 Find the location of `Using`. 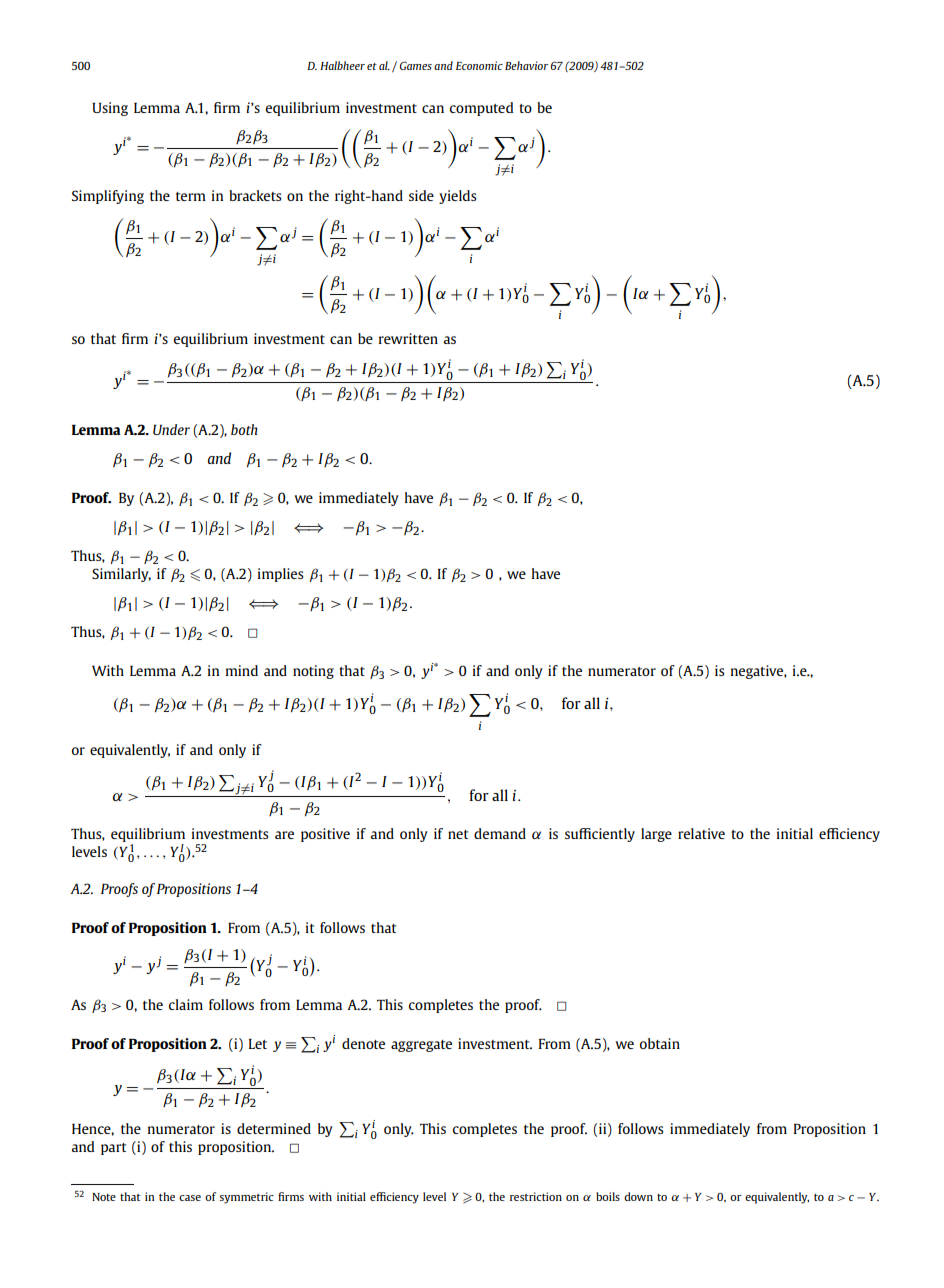

Using is located at coordinates (110, 109).
